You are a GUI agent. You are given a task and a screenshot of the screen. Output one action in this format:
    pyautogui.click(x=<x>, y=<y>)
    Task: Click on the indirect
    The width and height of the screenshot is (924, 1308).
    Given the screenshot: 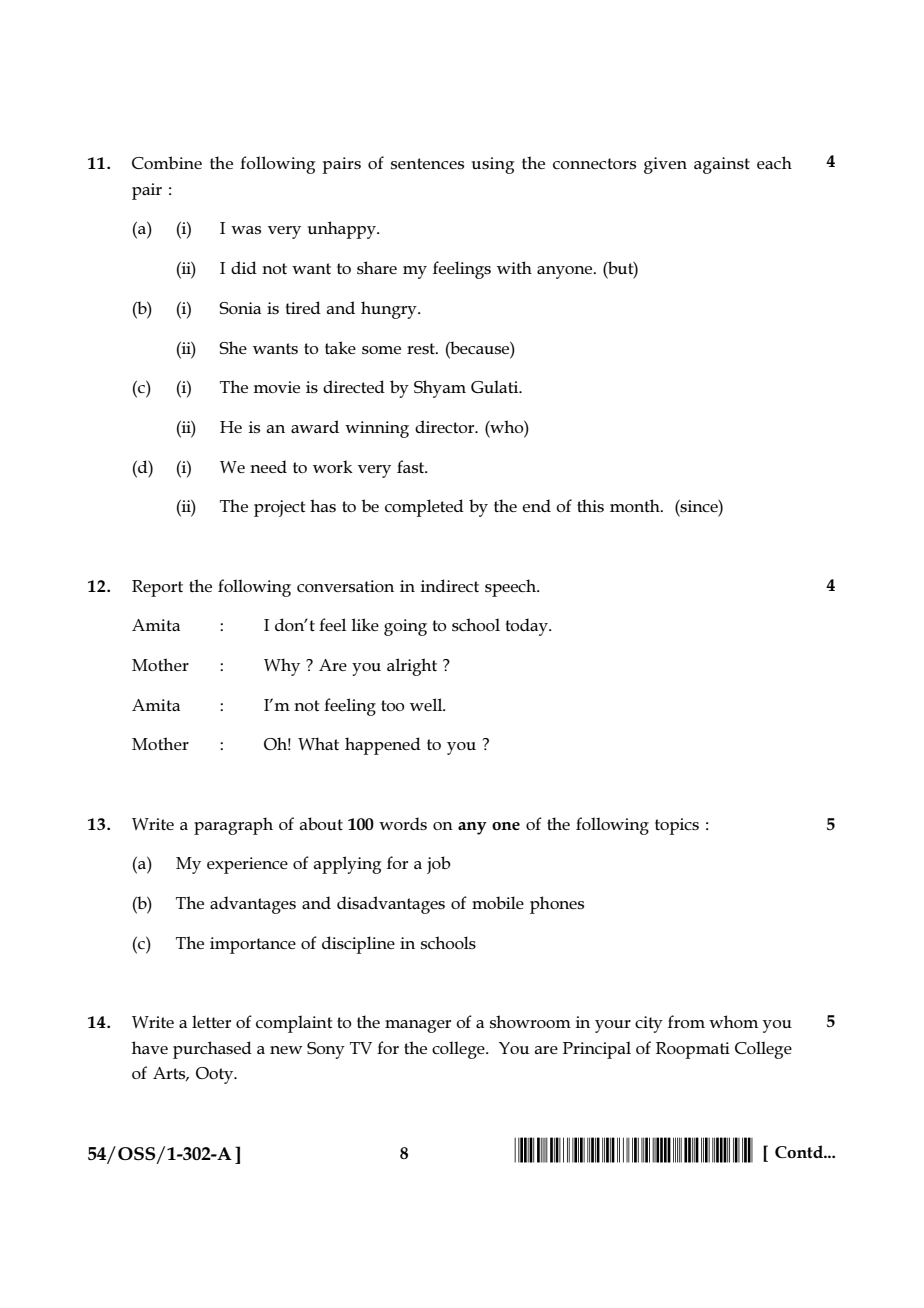 What is the action you would take?
    pyautogui.click(x=449, y=585)
